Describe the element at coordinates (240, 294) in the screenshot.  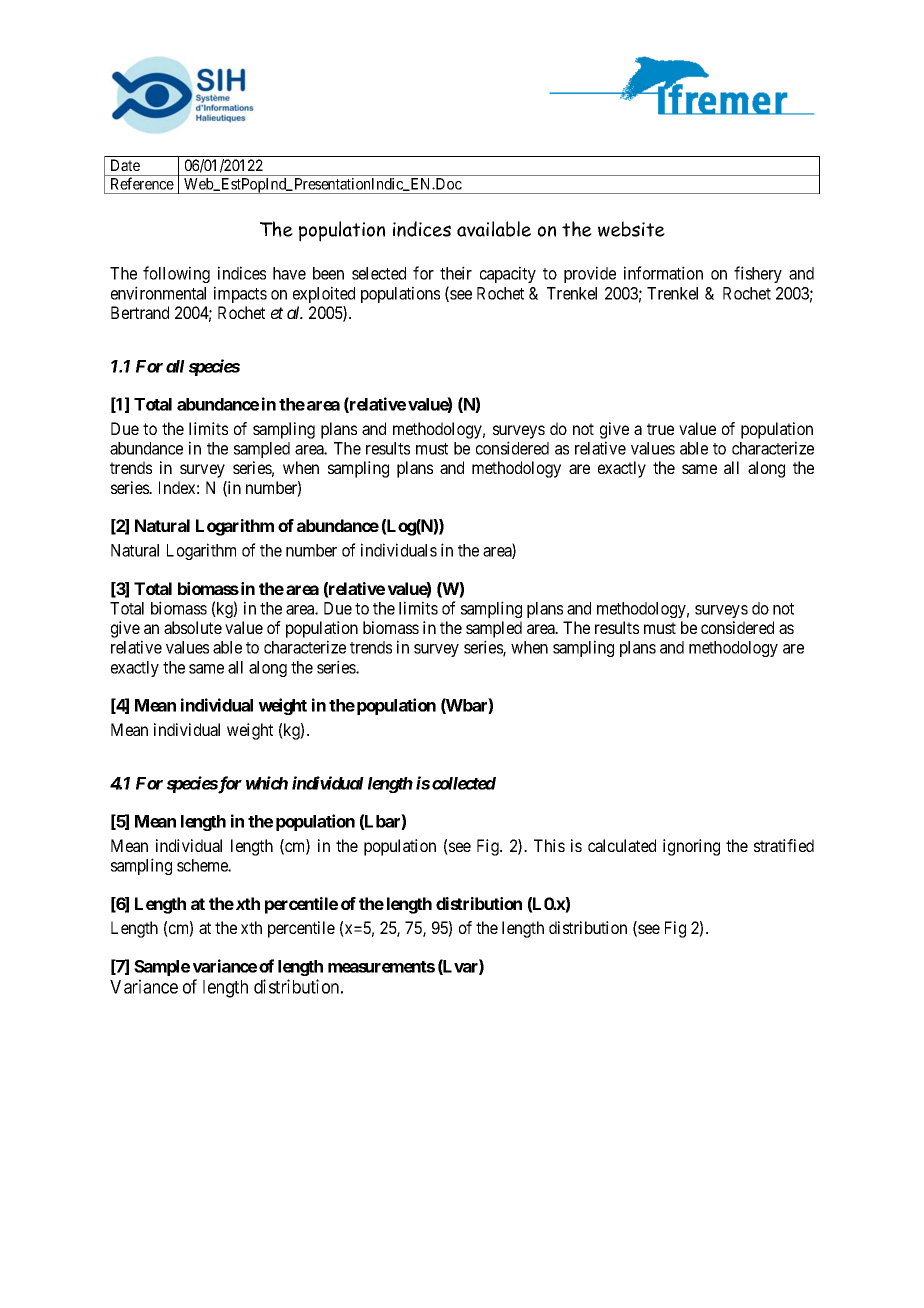
I see `impacts` at that location.
